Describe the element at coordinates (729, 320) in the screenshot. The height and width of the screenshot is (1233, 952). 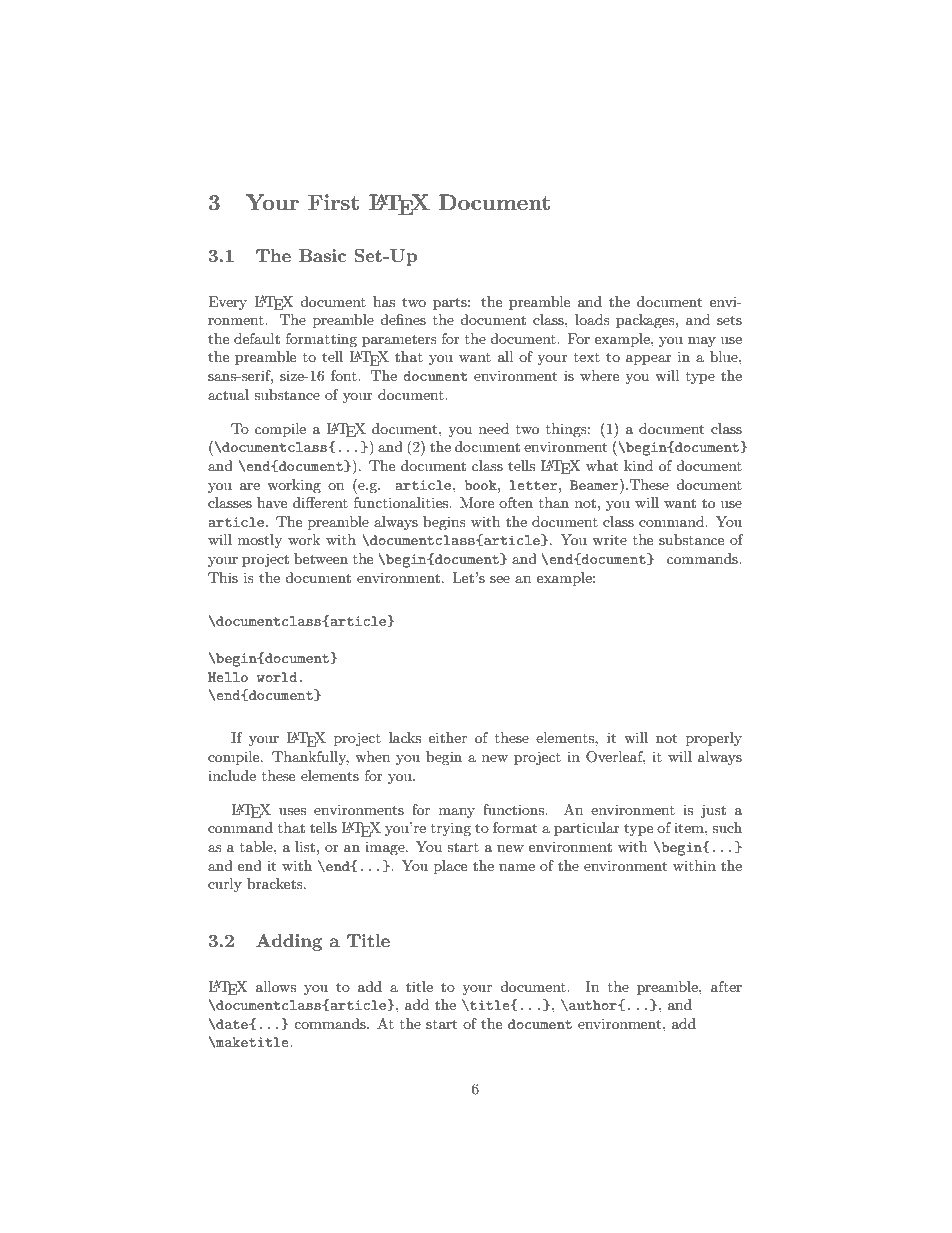
I see `sets` at that location.
